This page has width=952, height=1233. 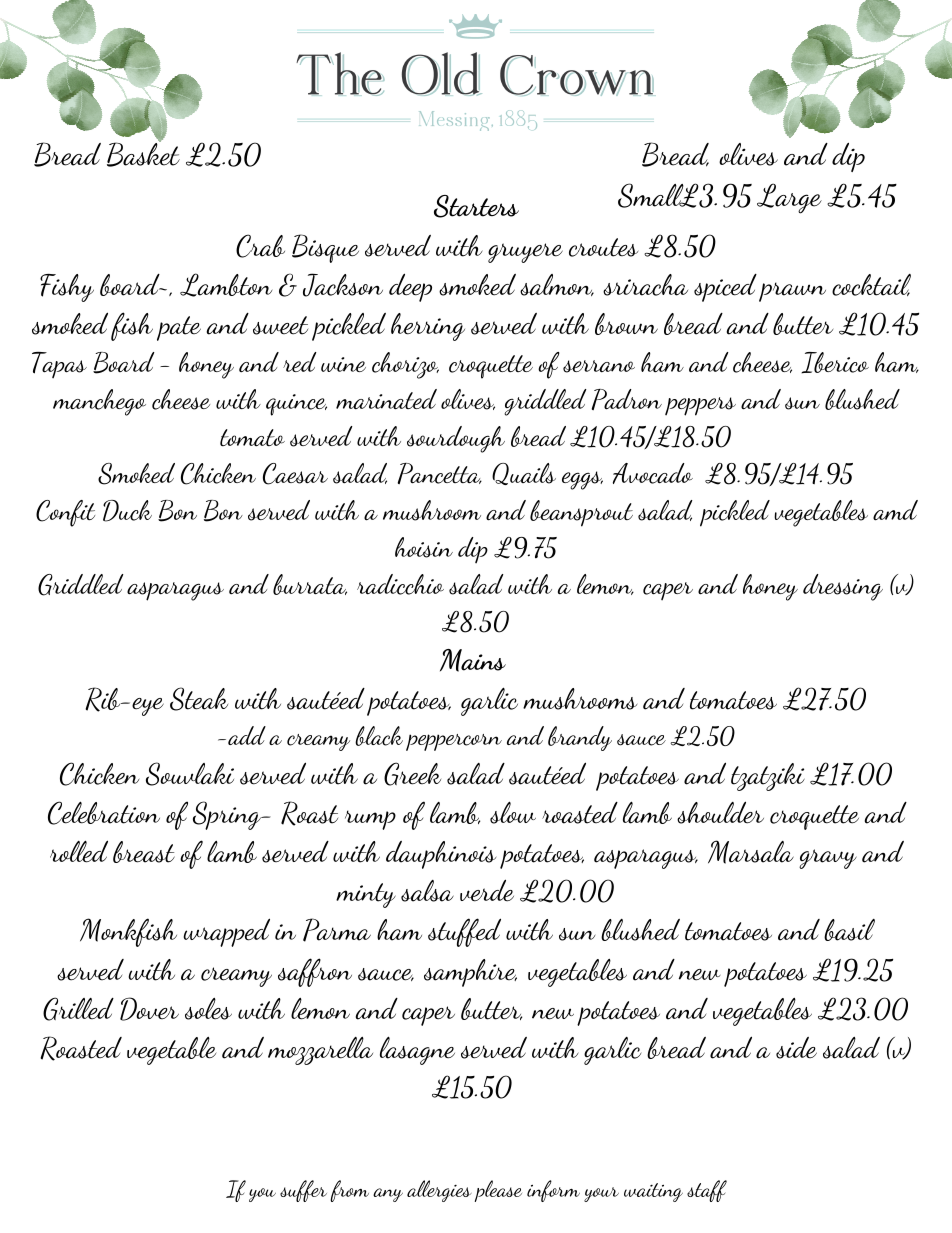 I want to click on please, so click(x=498, y=1191).
